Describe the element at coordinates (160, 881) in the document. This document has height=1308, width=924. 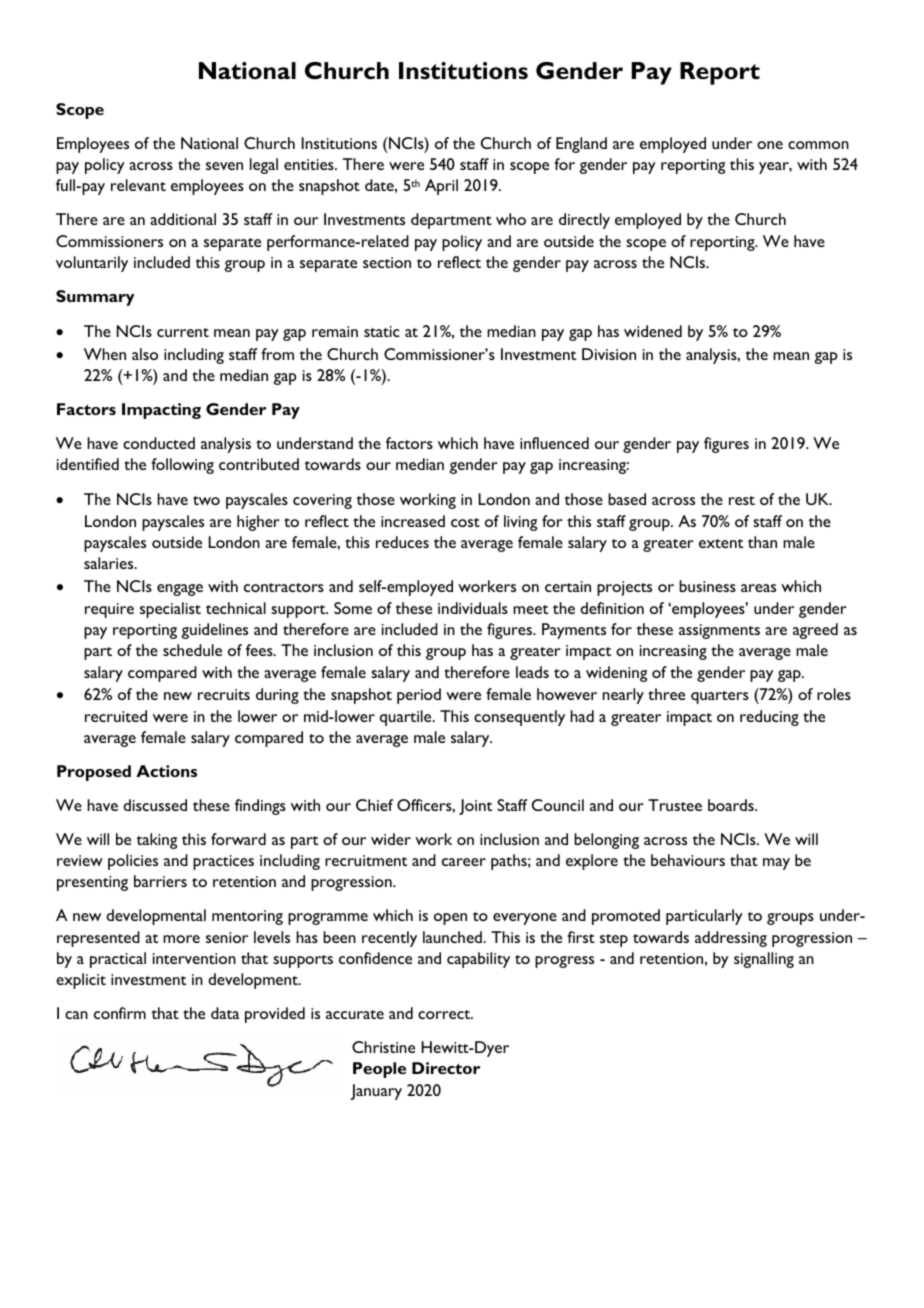
I see `barriers` at that location.
